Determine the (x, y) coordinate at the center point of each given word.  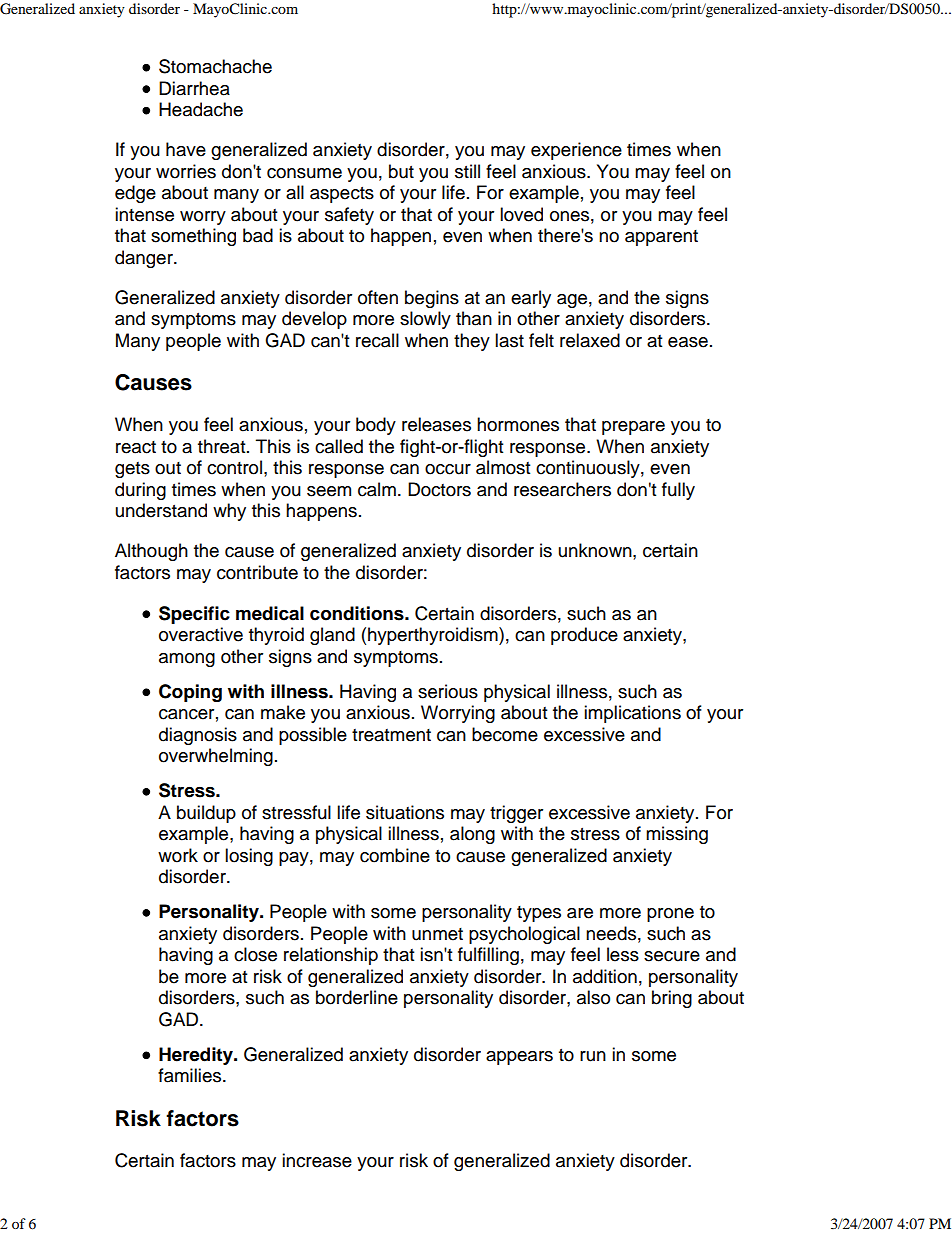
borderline (357, 997)
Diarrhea (194, 88)
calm (377, 489)
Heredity (197, 1056)
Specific (194, 615)
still (467, 171)
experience (576, 151)
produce (584, 636)
